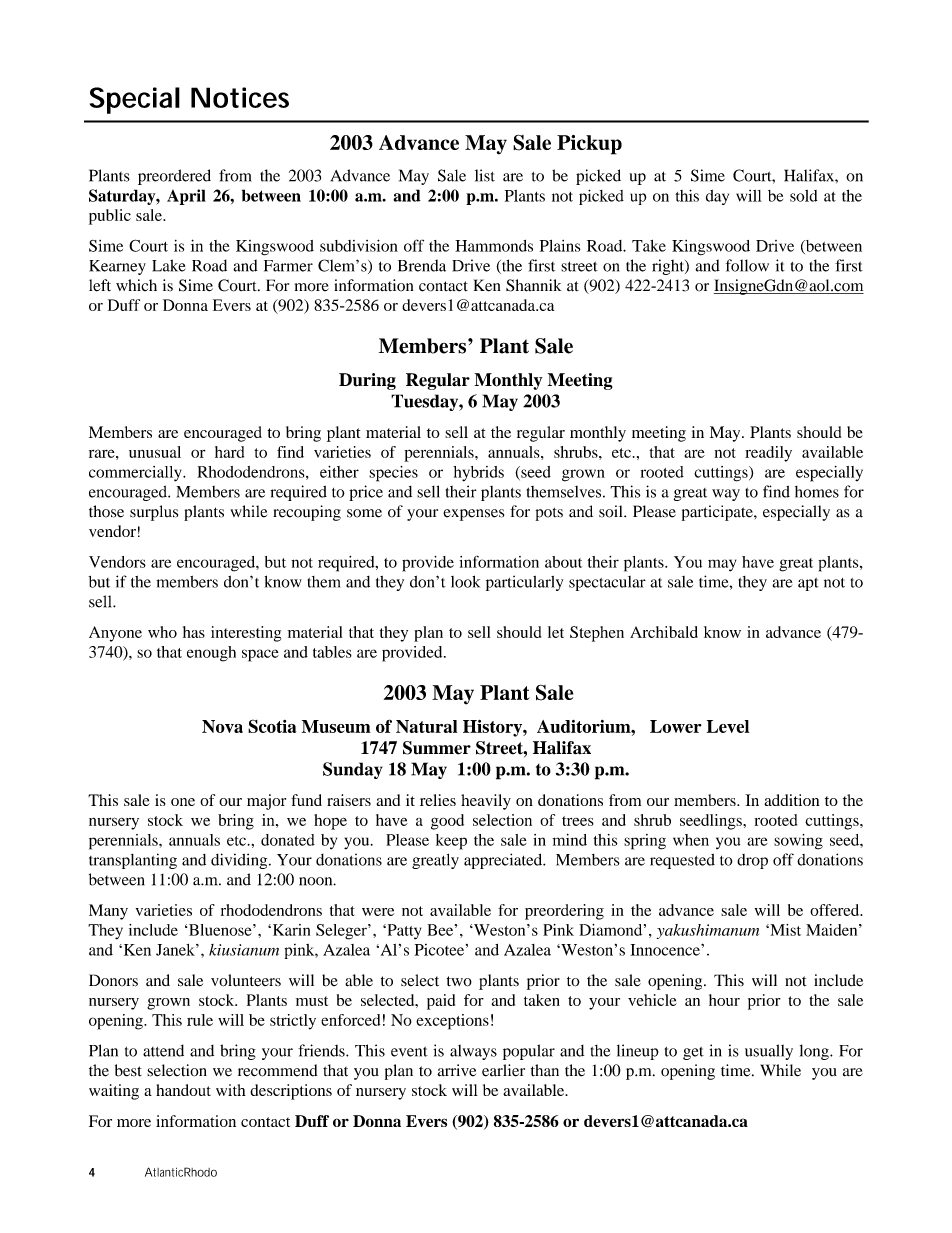 This image has height=1233, width=952. Describe the element at coordinates (240, 97) in the image. I see `Notices` at that location.
